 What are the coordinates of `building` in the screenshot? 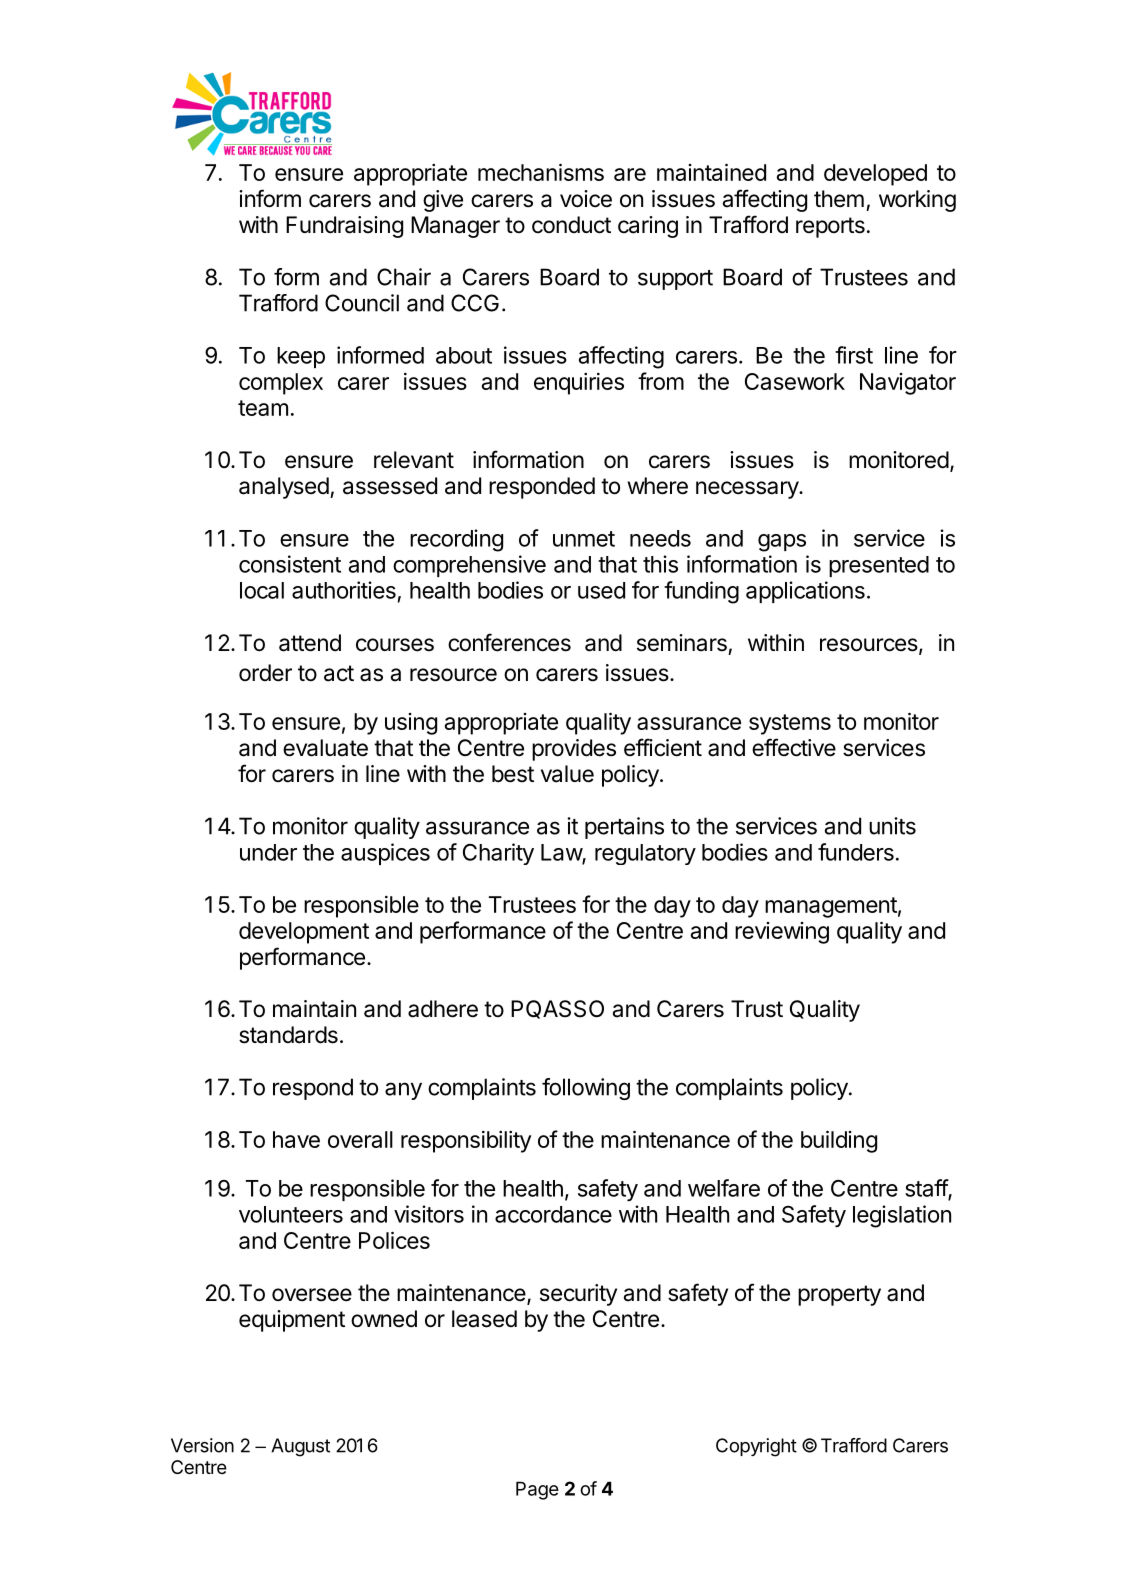 It's located at (839, 1141).
